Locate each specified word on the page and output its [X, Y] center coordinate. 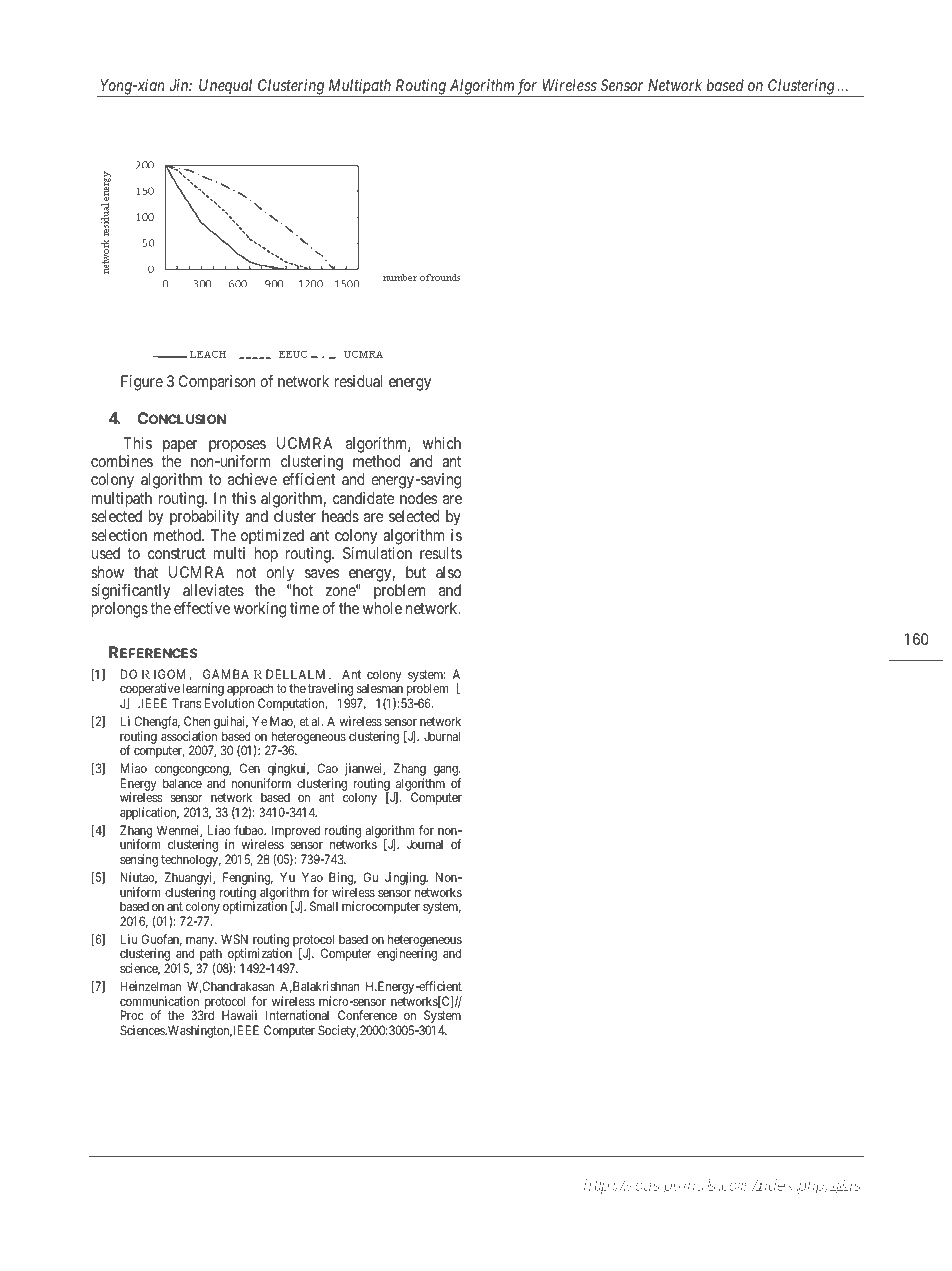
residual [358, 381]
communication [159, 1001]
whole [382, 608]
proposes [237, 446]
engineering [407, 954]
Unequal [226, 88]
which [442, 443]
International [297, 1015]
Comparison [217, 382]
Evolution [229, 703]
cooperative [150, 691]
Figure [142, 383]
